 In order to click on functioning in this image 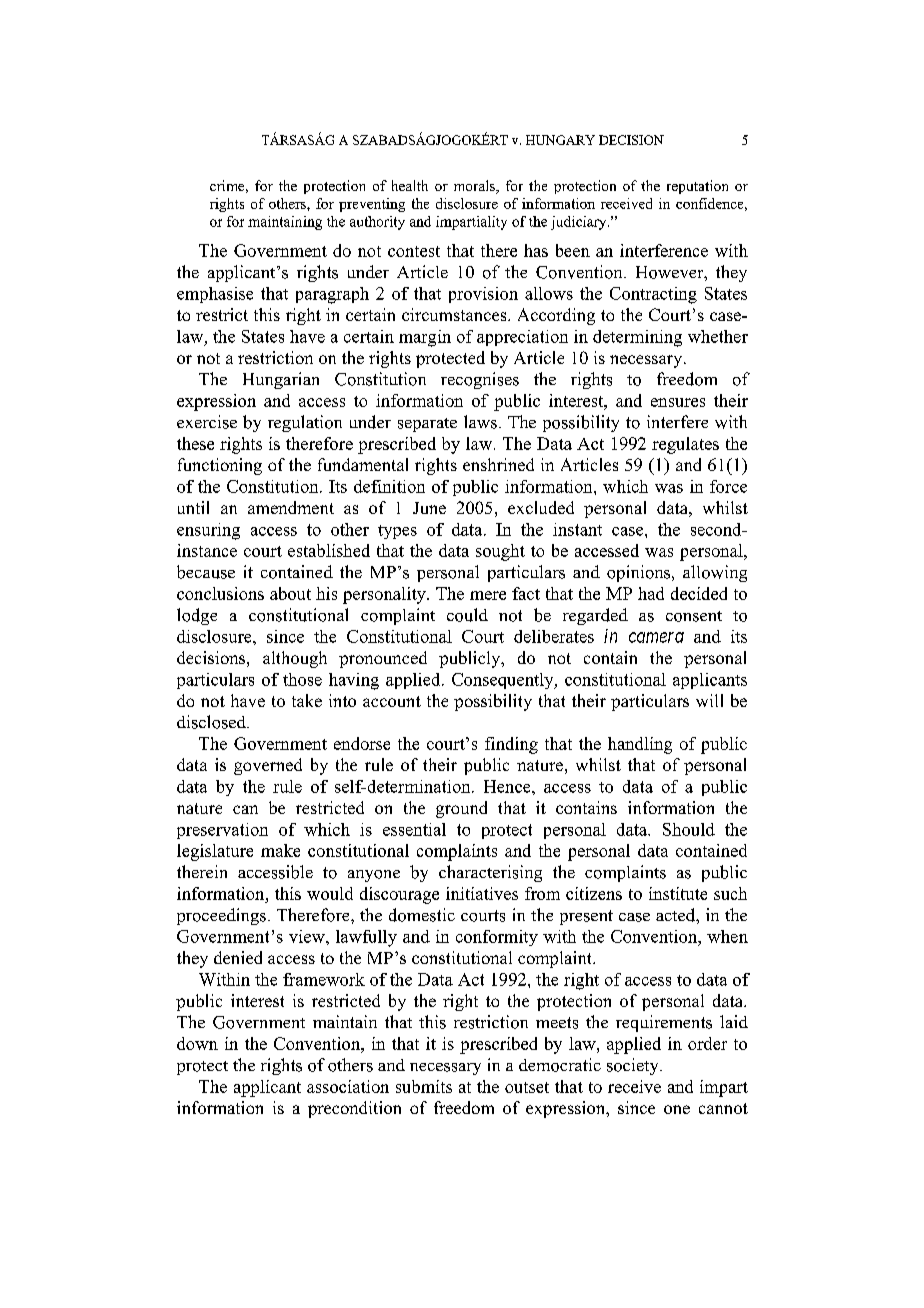, I will do `click(220, 466)`.
